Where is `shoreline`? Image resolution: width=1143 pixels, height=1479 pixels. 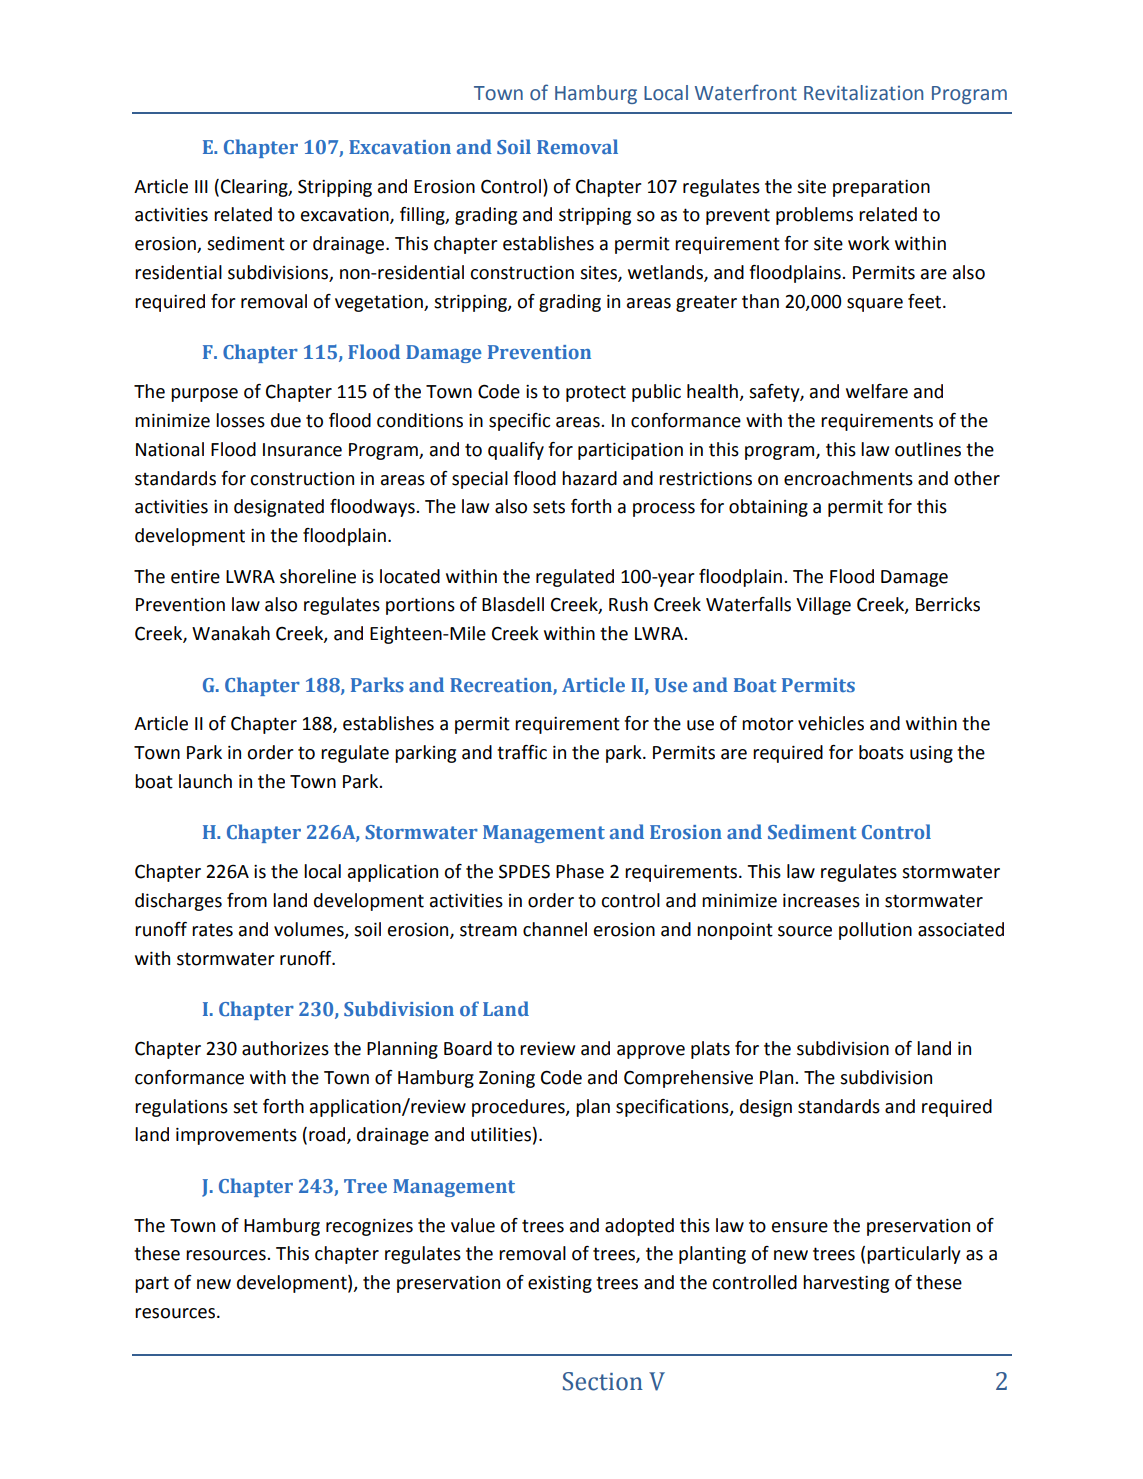 shoreline is located at coordinates (318, 576).
